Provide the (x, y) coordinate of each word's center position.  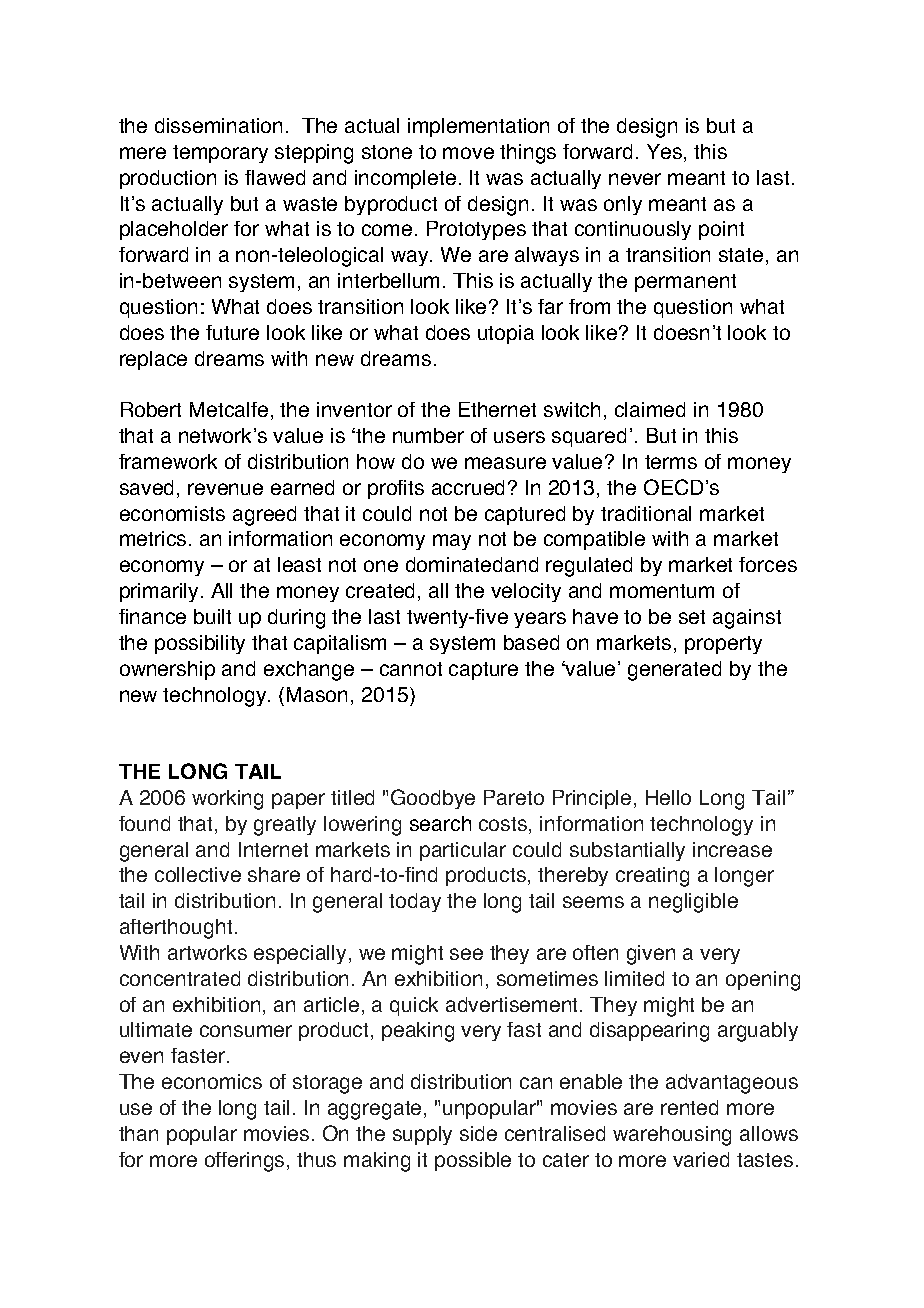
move (468, 153)
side (478, 1133)
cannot (411, 669)
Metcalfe (229, 409)
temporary (220, 154)
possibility (200, 644)
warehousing (672, 1136)
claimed (650, 409)
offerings (246, 1162)
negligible (693, 903)
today (415, 902)
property (723, 645)
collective (198, 874)
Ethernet (497, 409)
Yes (666, 153)
